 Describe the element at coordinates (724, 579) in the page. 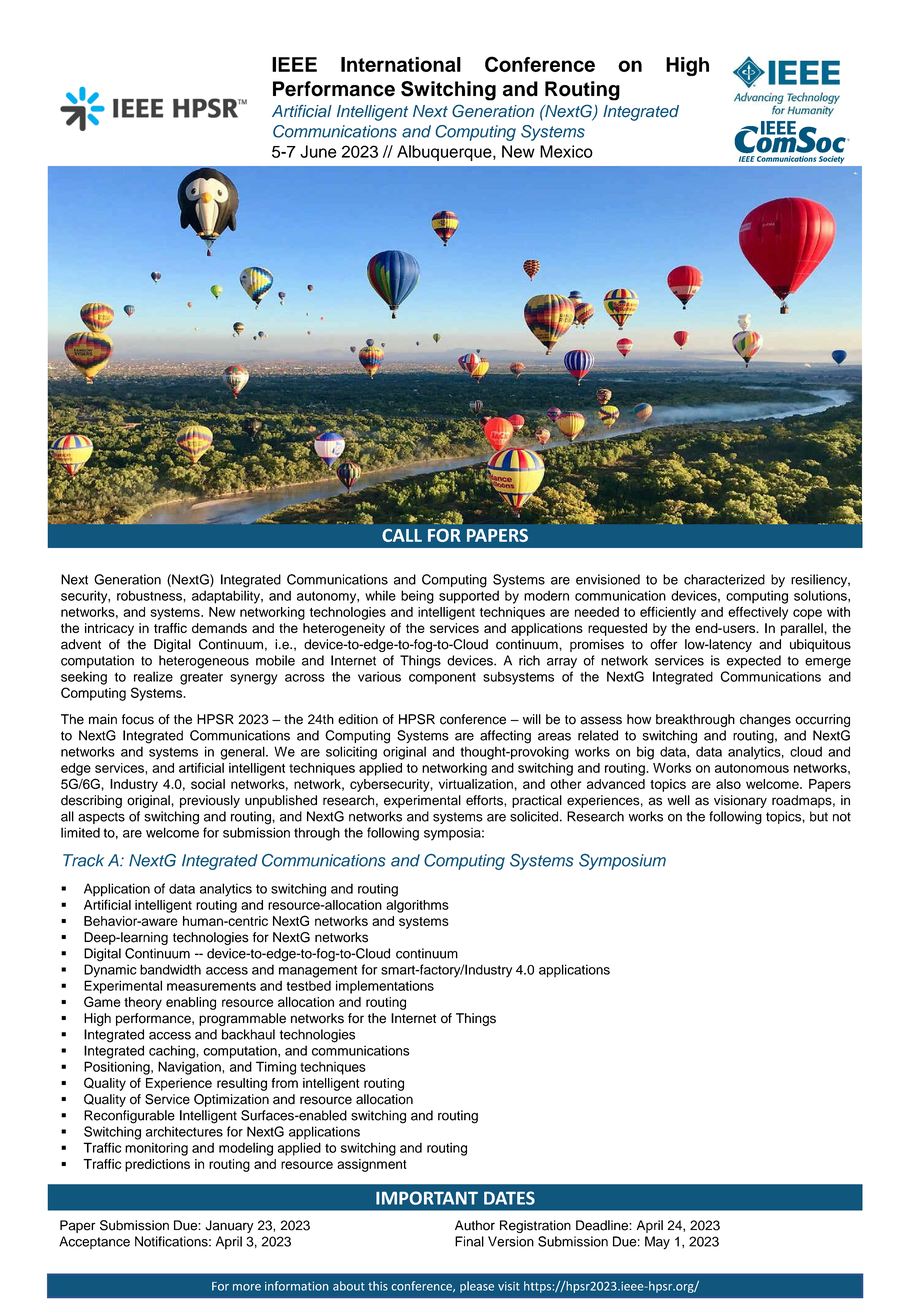

I see `characterized` at that location.
